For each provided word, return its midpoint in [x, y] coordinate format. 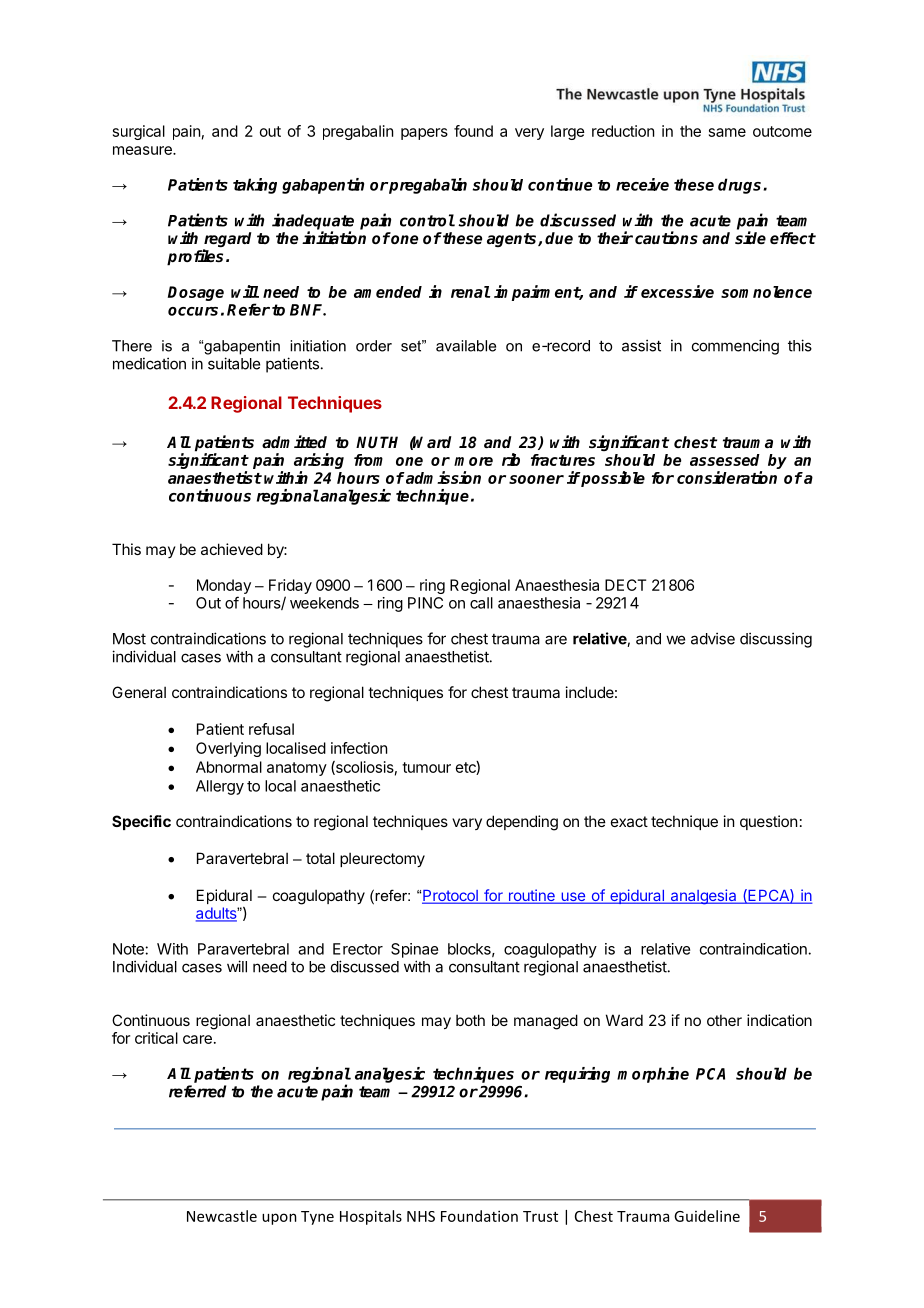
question [768, 822]
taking [255, 186]
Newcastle [222, 1216]
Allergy [220, 787]
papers [424, 134]
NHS [421, 1216]
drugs [739, 186]
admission [442, 477]
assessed [725, 460]
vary [467, 824]
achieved [232, 549]
